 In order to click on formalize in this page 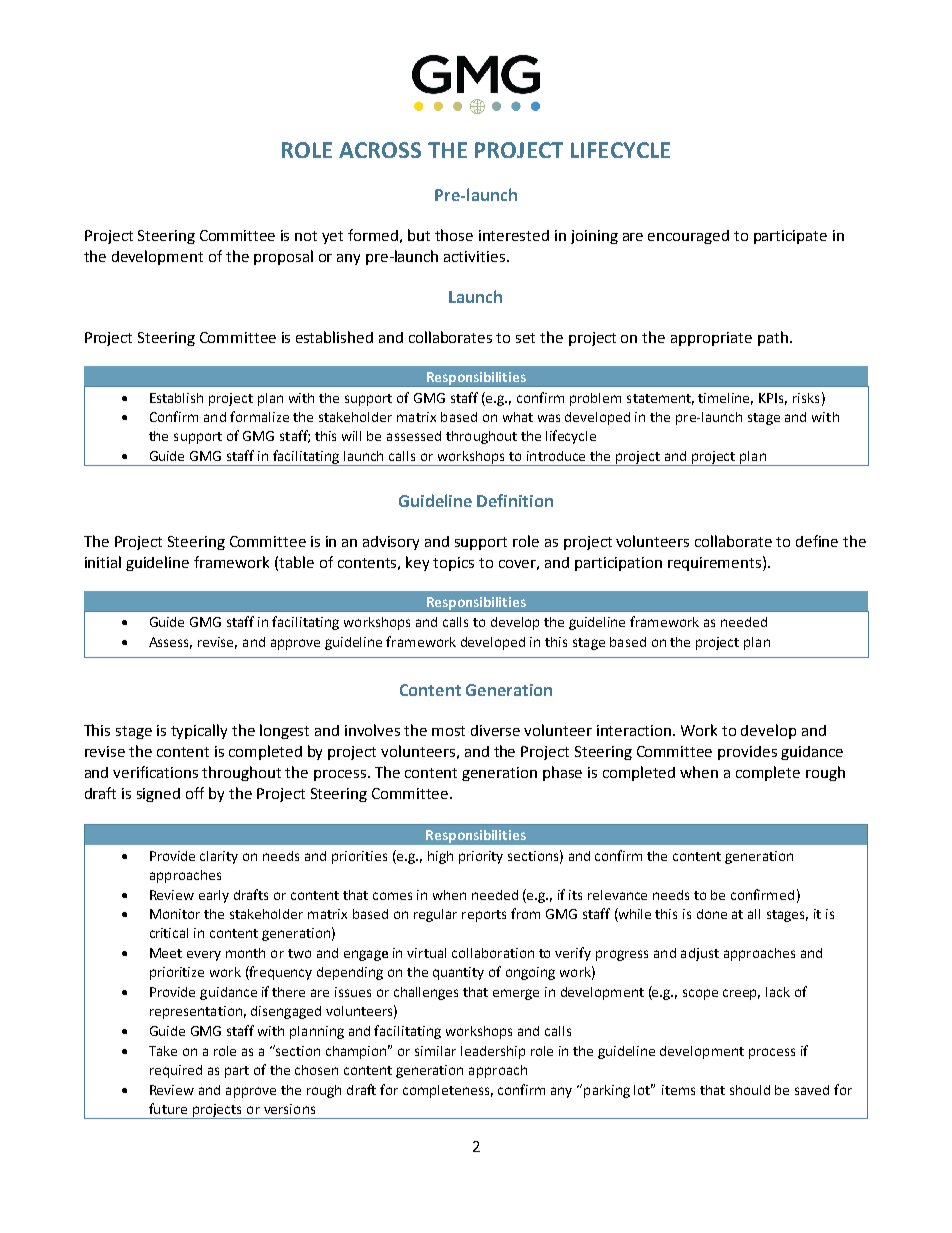, I will do `click(259, 416)`.
